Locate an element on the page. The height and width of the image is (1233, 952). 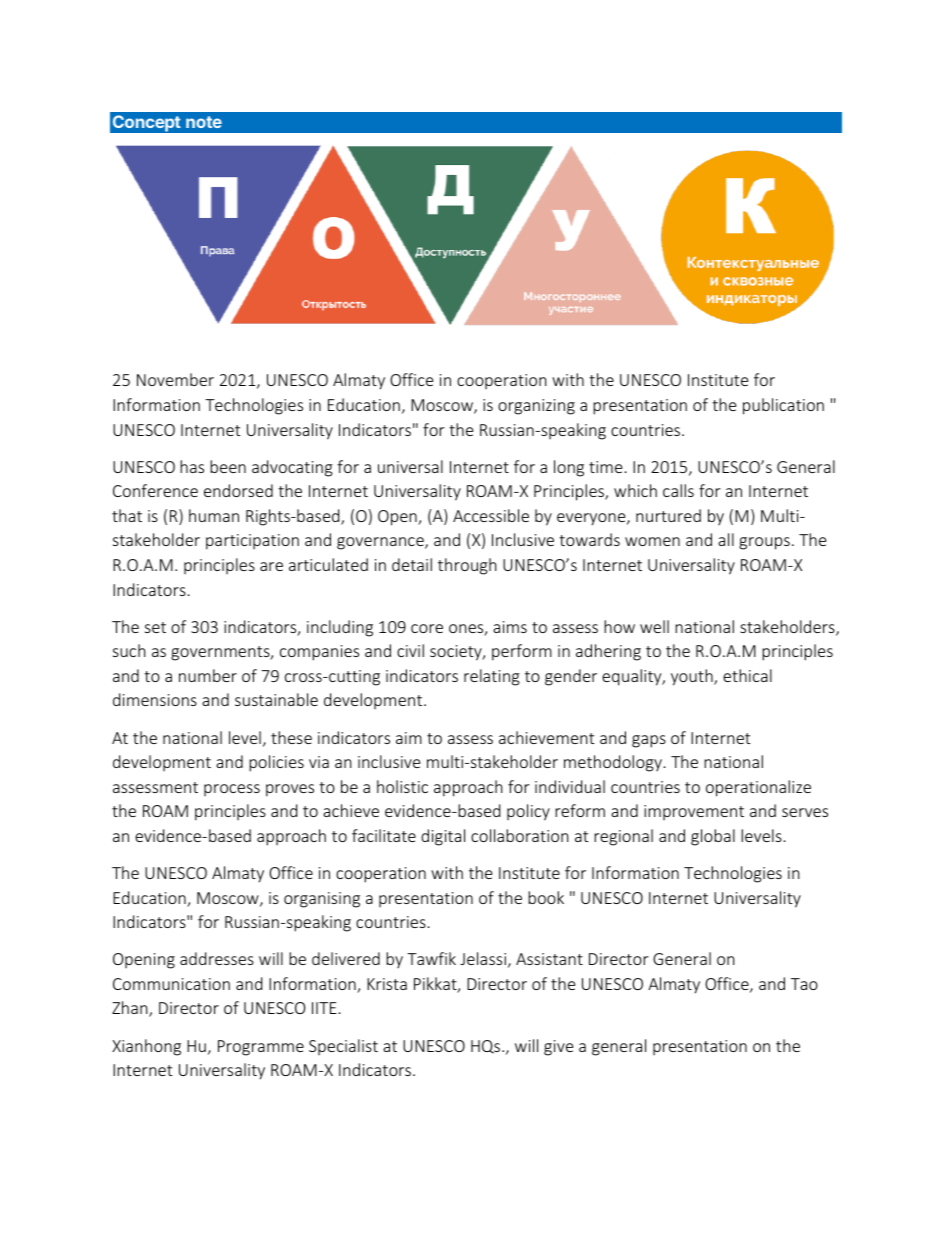
note is located at coordinates (204, 122).
